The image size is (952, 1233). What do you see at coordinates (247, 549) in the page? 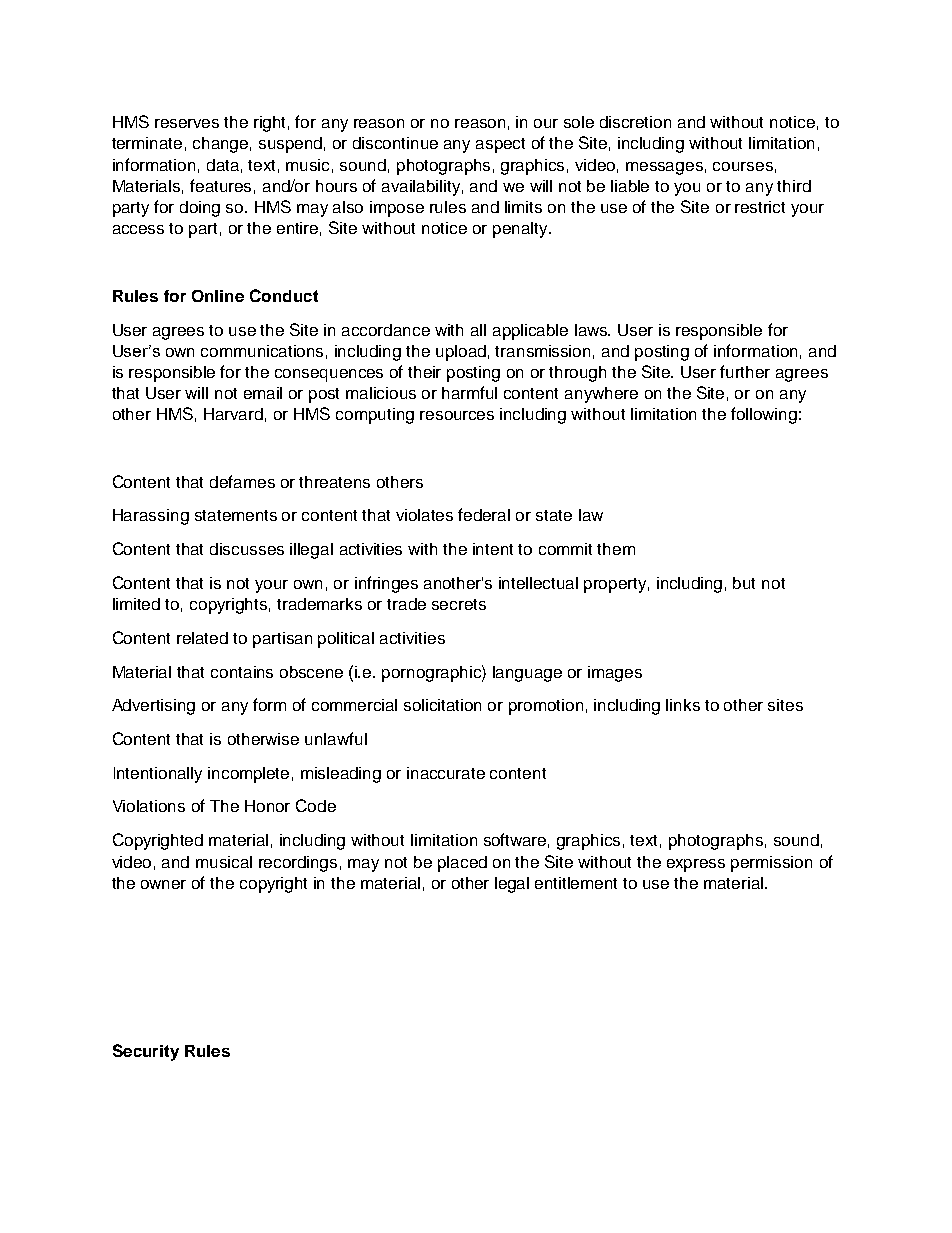
I see `discusses` at bounding box center [247, 549].
